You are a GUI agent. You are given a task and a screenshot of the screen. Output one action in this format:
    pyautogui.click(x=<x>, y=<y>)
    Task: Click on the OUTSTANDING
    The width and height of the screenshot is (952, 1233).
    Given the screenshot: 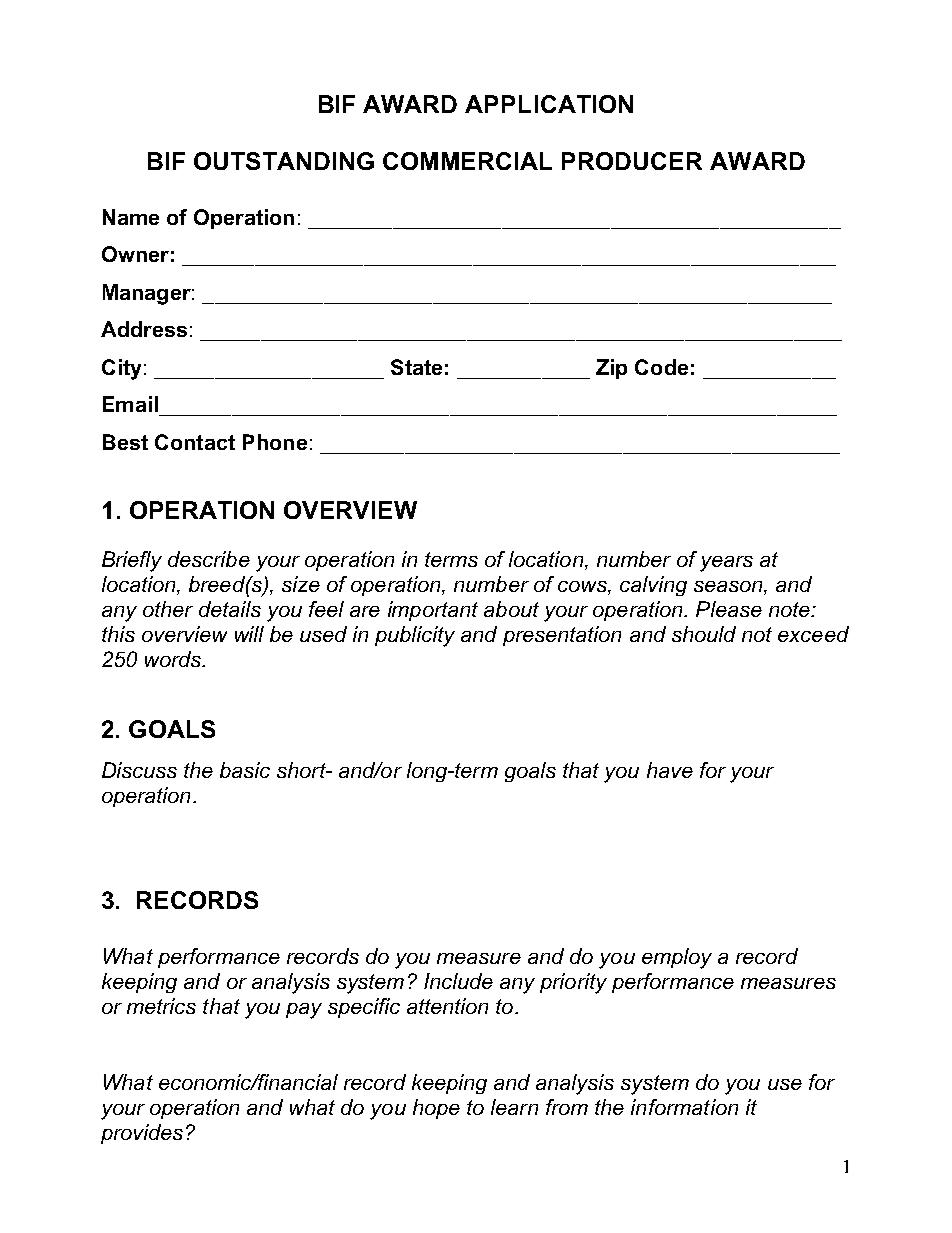 What is the action you would take?
    pyautogui.click(x=284, y=161)
